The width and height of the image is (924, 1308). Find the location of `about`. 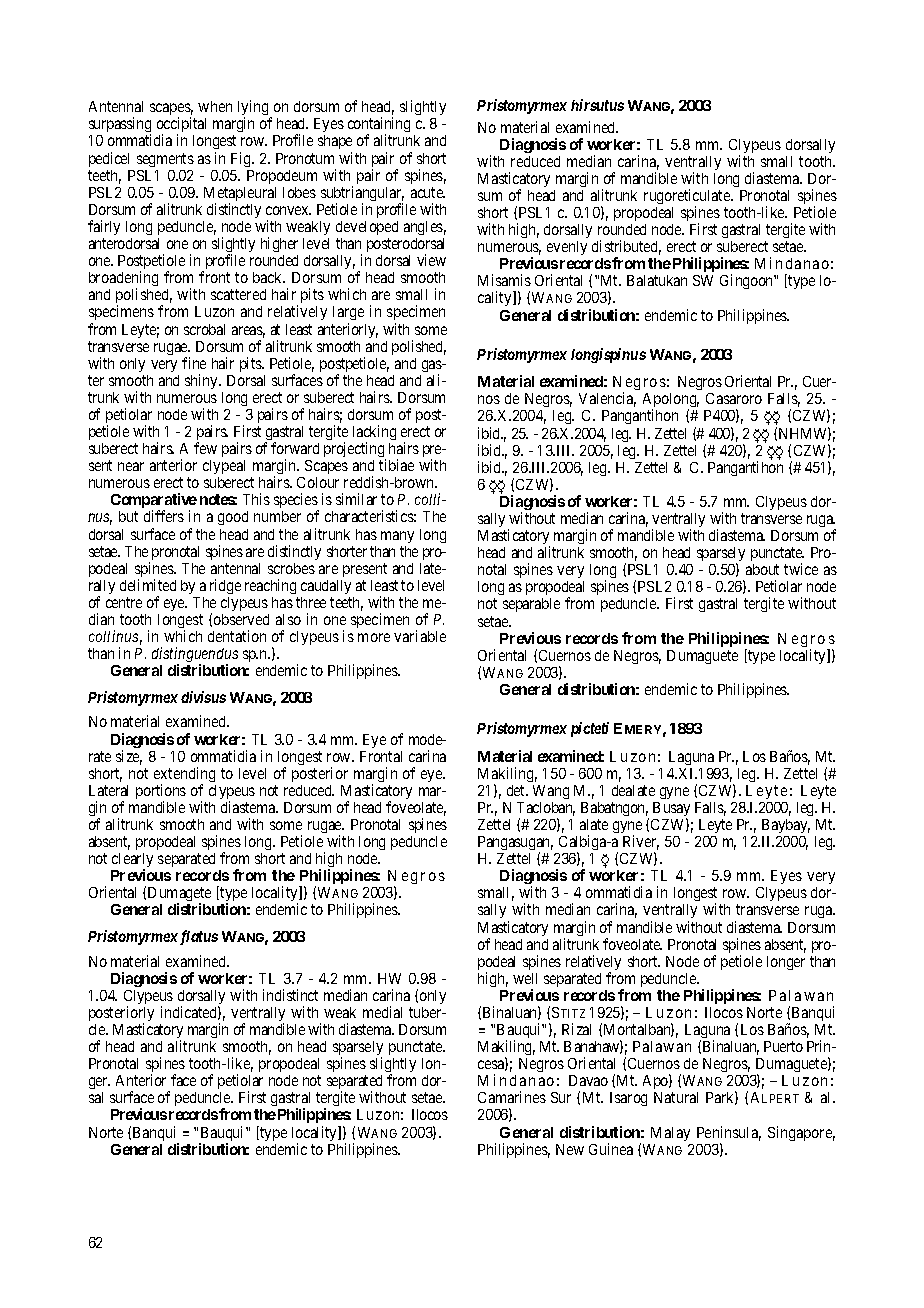

about is located at coordinates (762, 569).
